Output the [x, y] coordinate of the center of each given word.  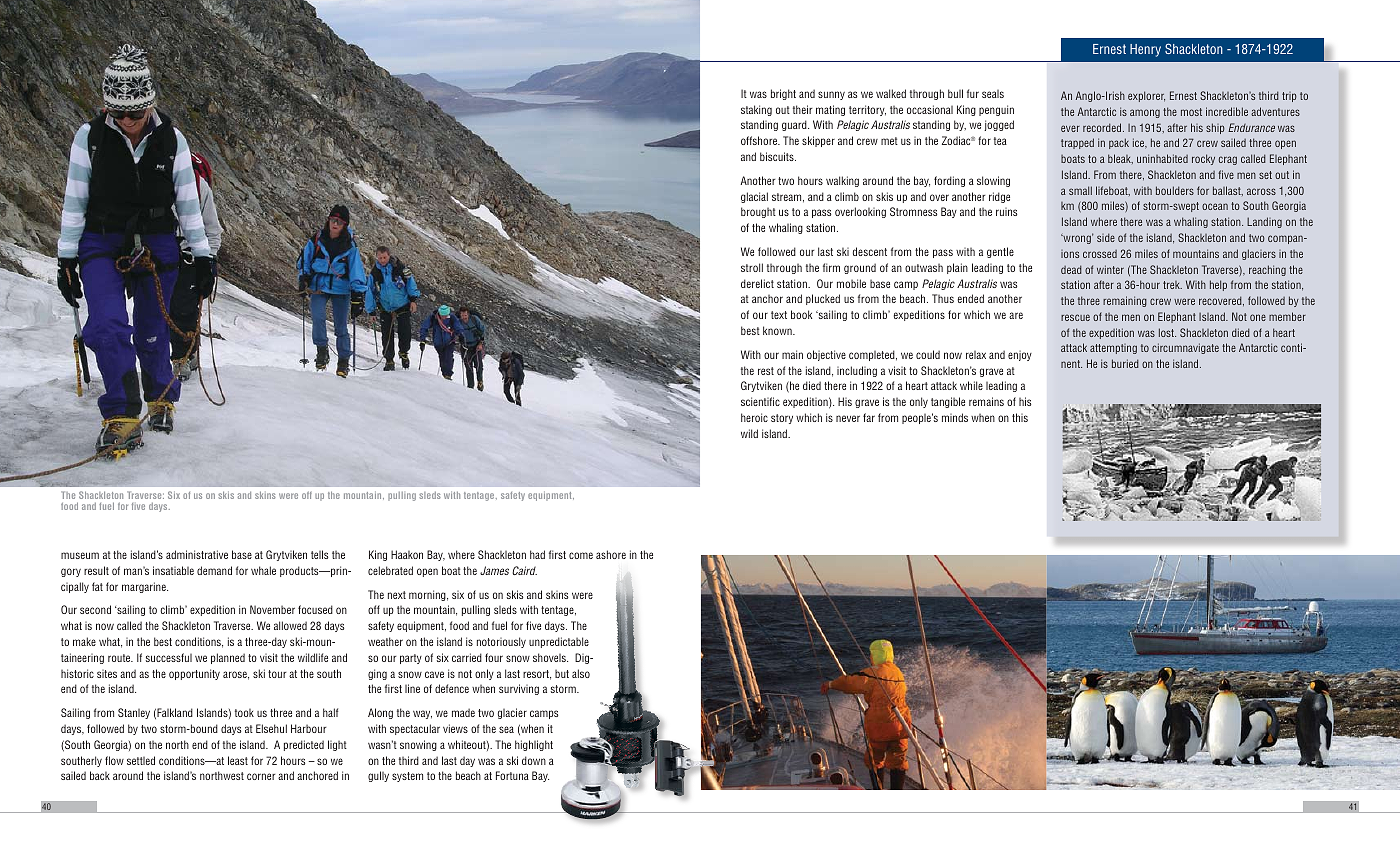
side [1106, 237]
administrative [197, 554]
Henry [1145, 50]
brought [758, 212]
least [238, 760]
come [581, 555]
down [534, 760]
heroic [754, 417]
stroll [752, 267]
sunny [831, 95]
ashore [611, 554]
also [581, 673]
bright [783, 94]
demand [214, 570]
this [1020, 417]
